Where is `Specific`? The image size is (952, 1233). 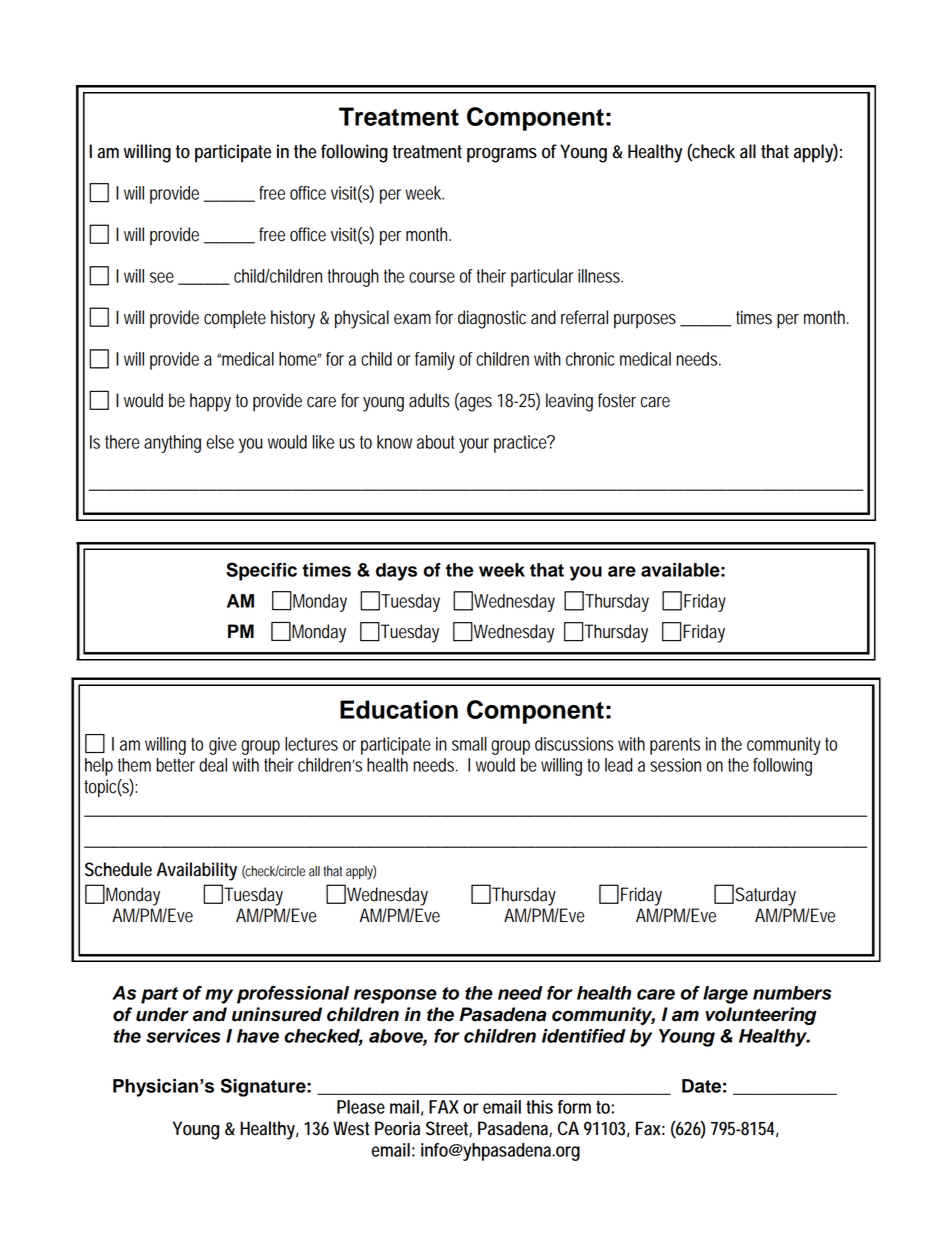 Specific is located at coordinates (261, 571).
